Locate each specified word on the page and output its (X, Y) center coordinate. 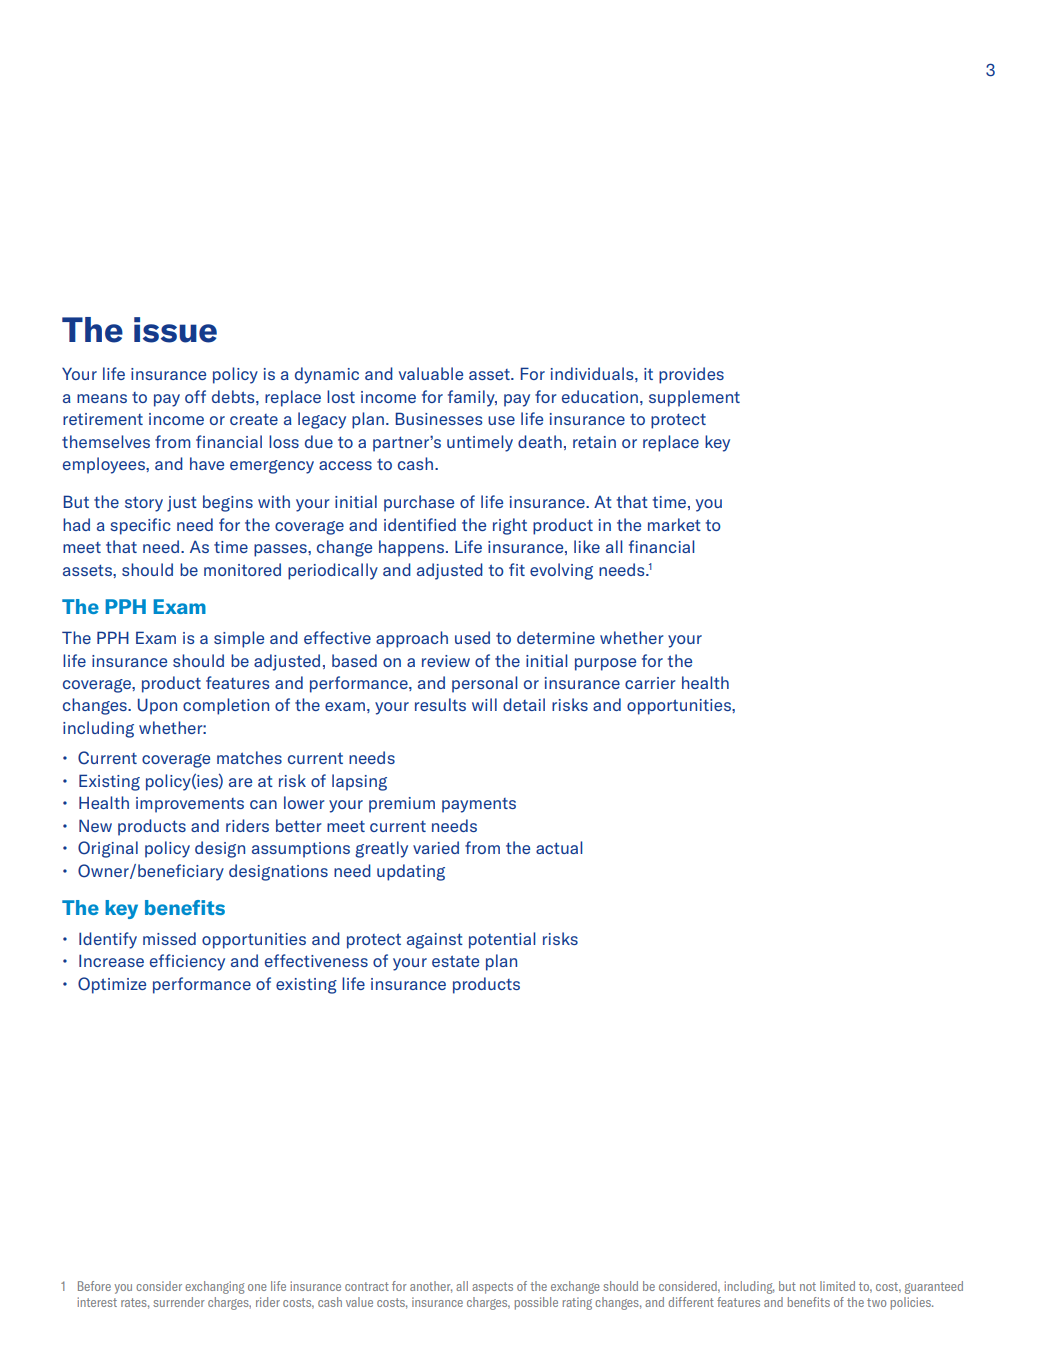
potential (502, 940)
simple (239, 639)
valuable (431, 373)
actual (559, 847)
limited (837, 1286)
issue (175, 330)
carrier (650, 683)
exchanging (215, 1287)
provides (691, 375)
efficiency (187, 962)
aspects (492, 1288)
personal (484, 684)
